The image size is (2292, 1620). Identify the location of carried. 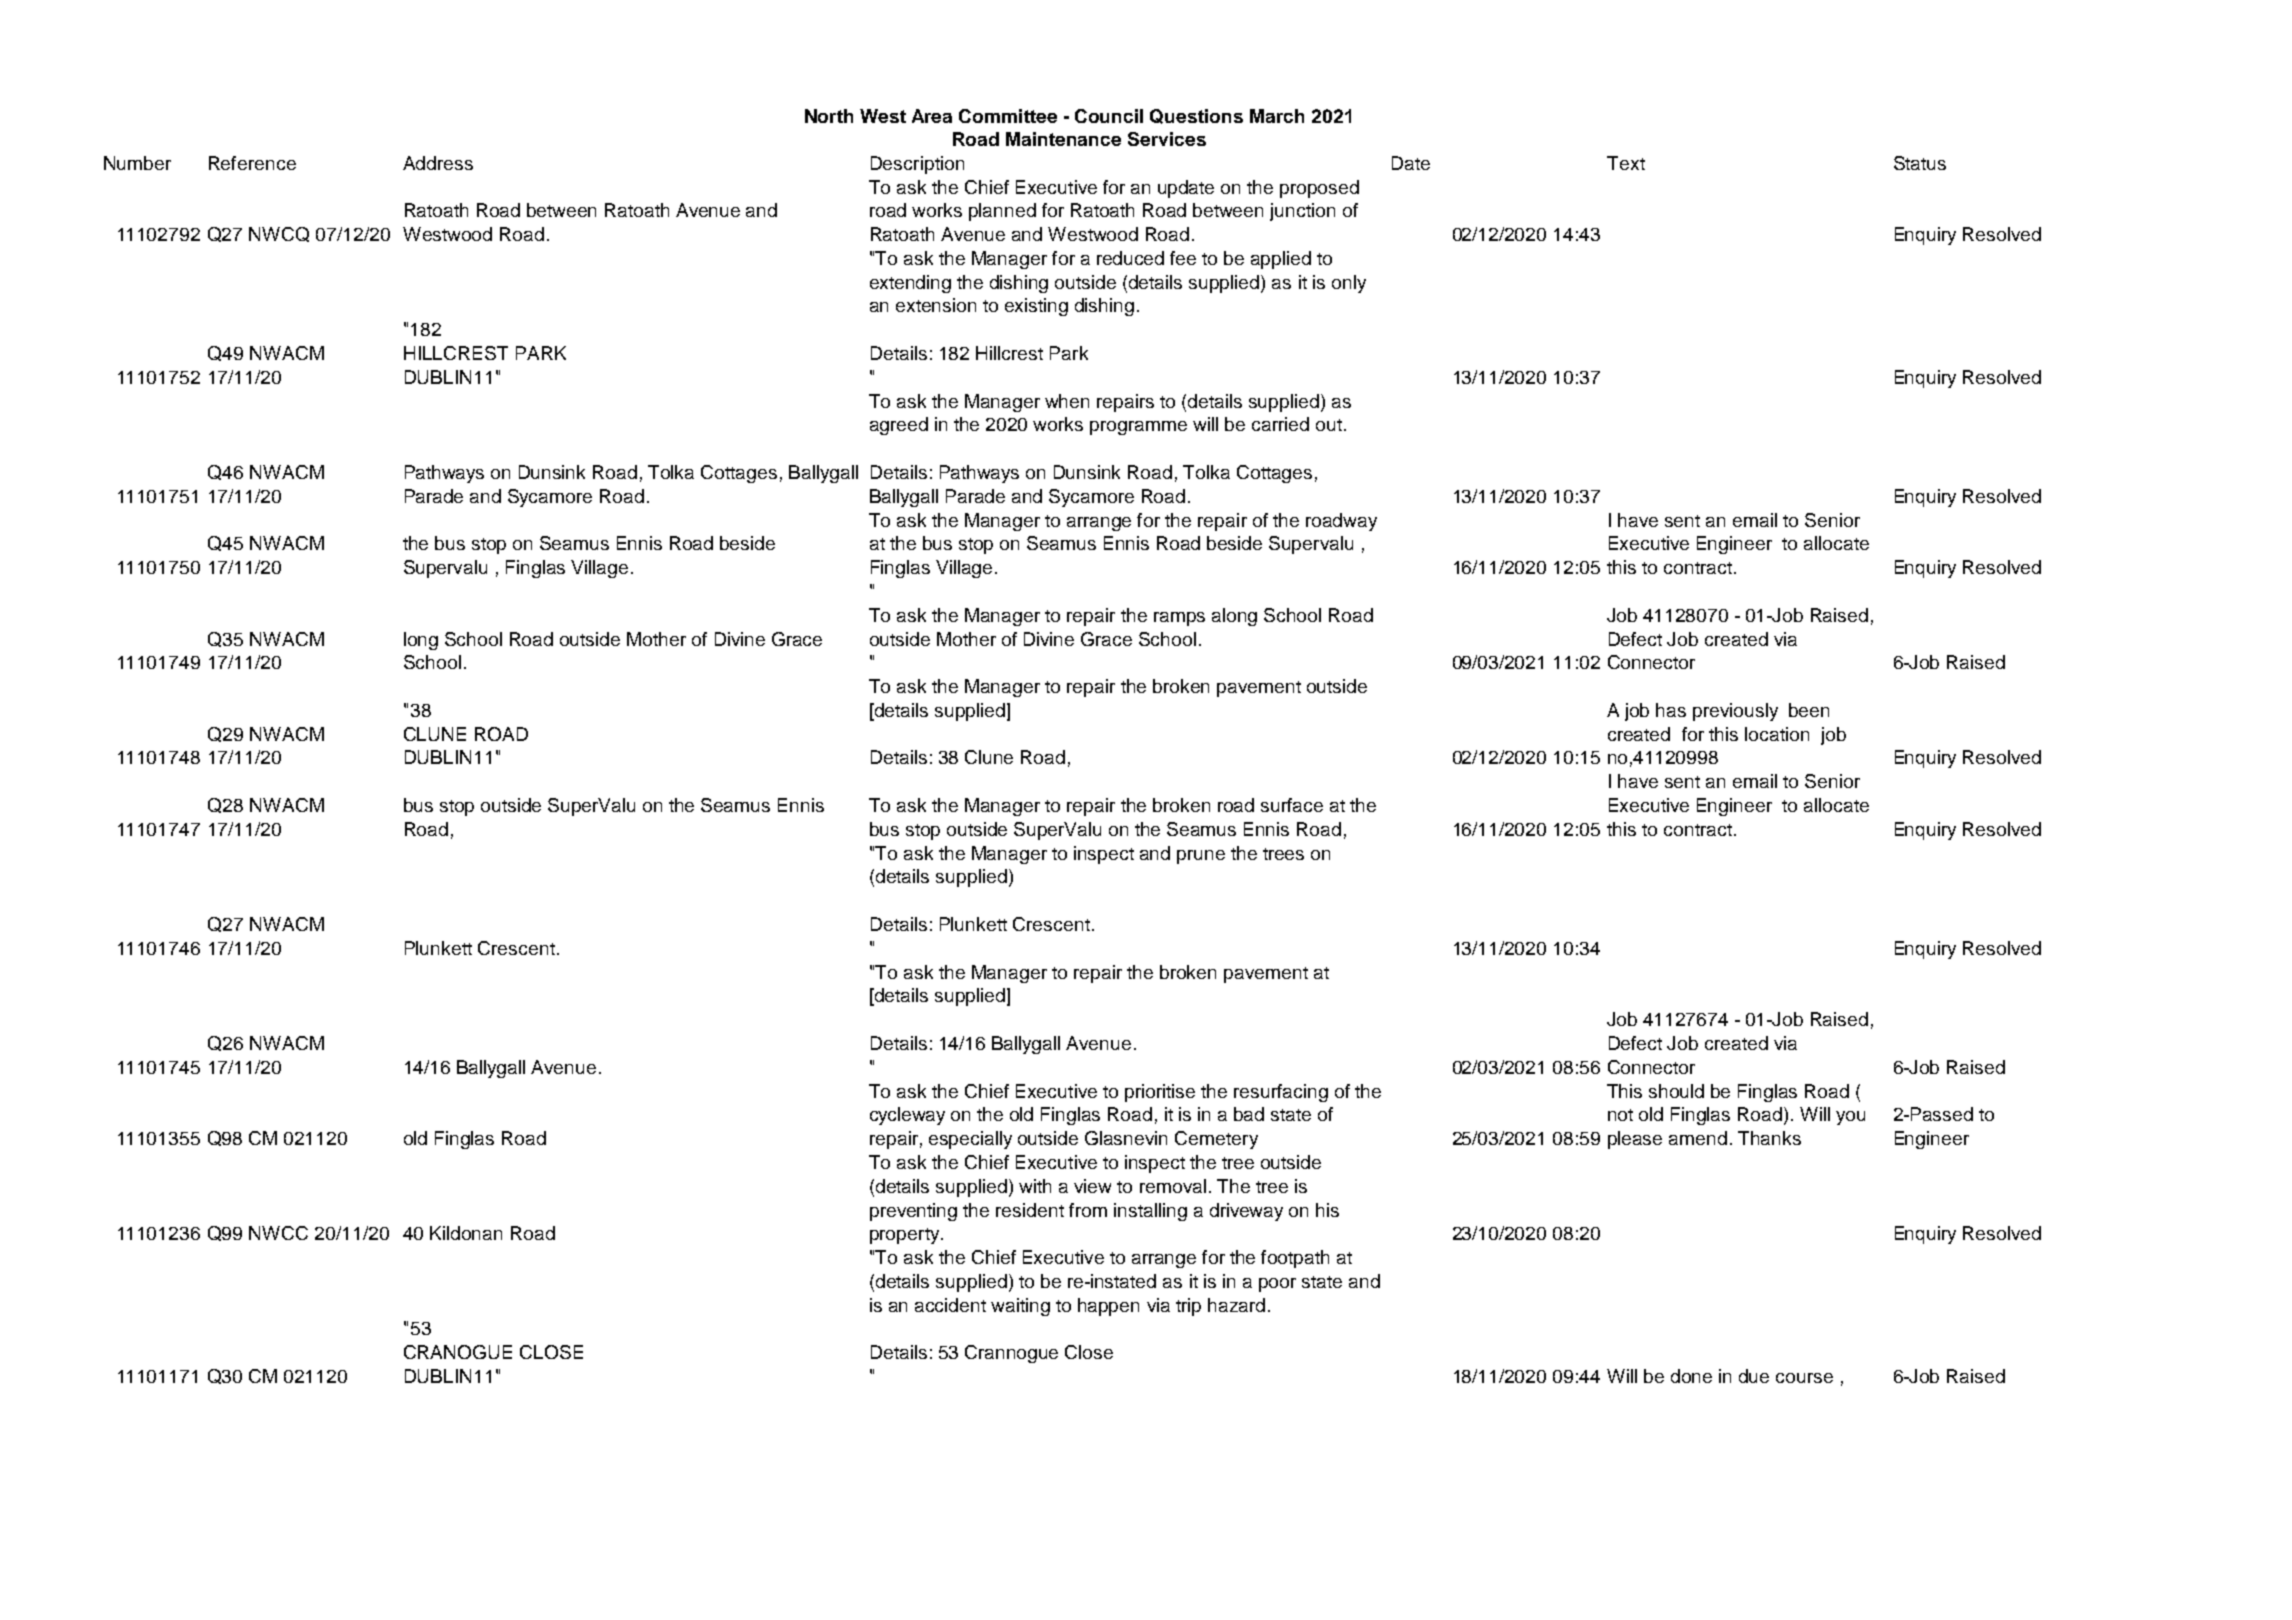
(1280, 424).
